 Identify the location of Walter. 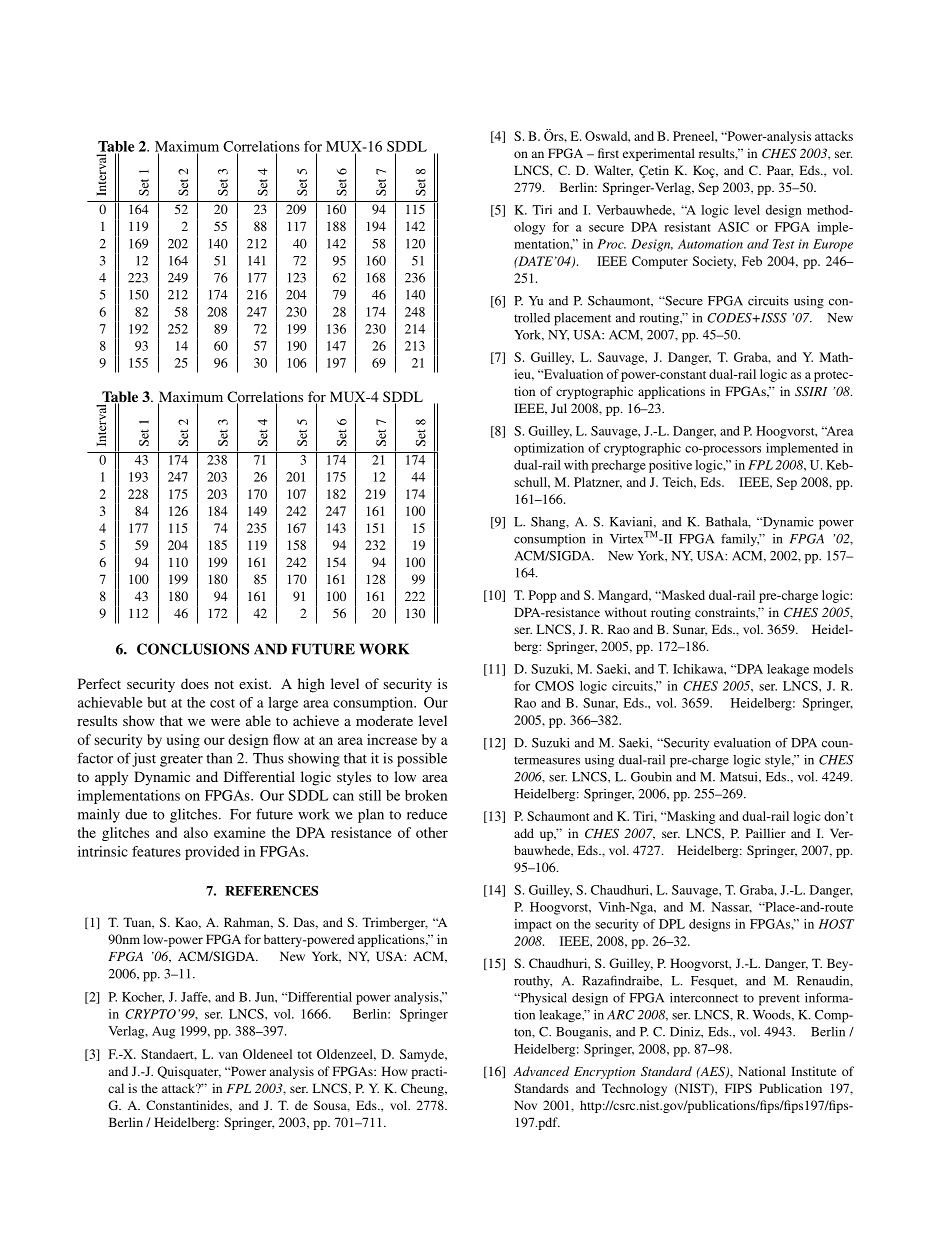
(613, 171).
